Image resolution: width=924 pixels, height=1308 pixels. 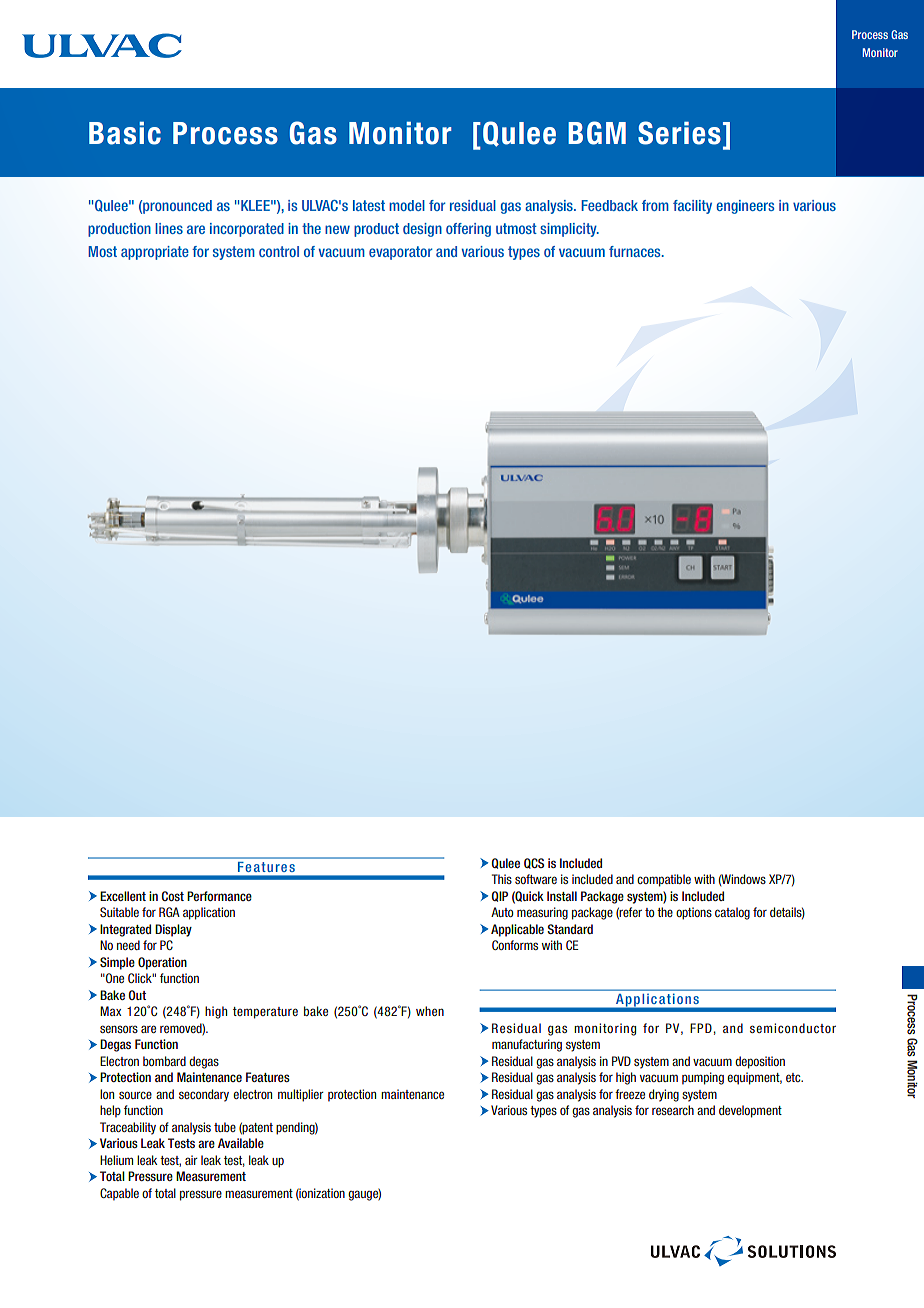 I want to click on manufacturing, so click(x=527, y=1045).
